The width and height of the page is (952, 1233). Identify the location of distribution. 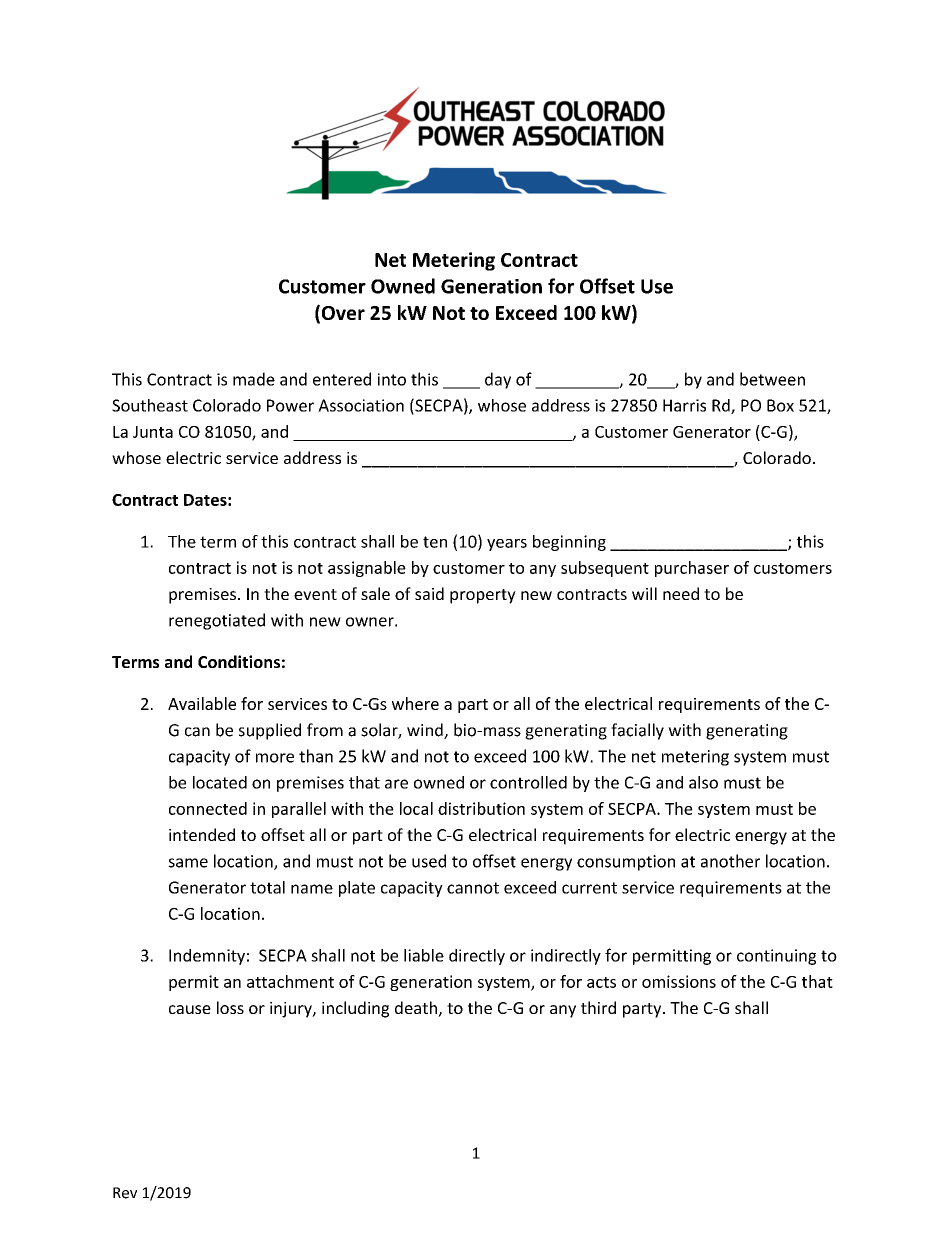
(481, 808).
